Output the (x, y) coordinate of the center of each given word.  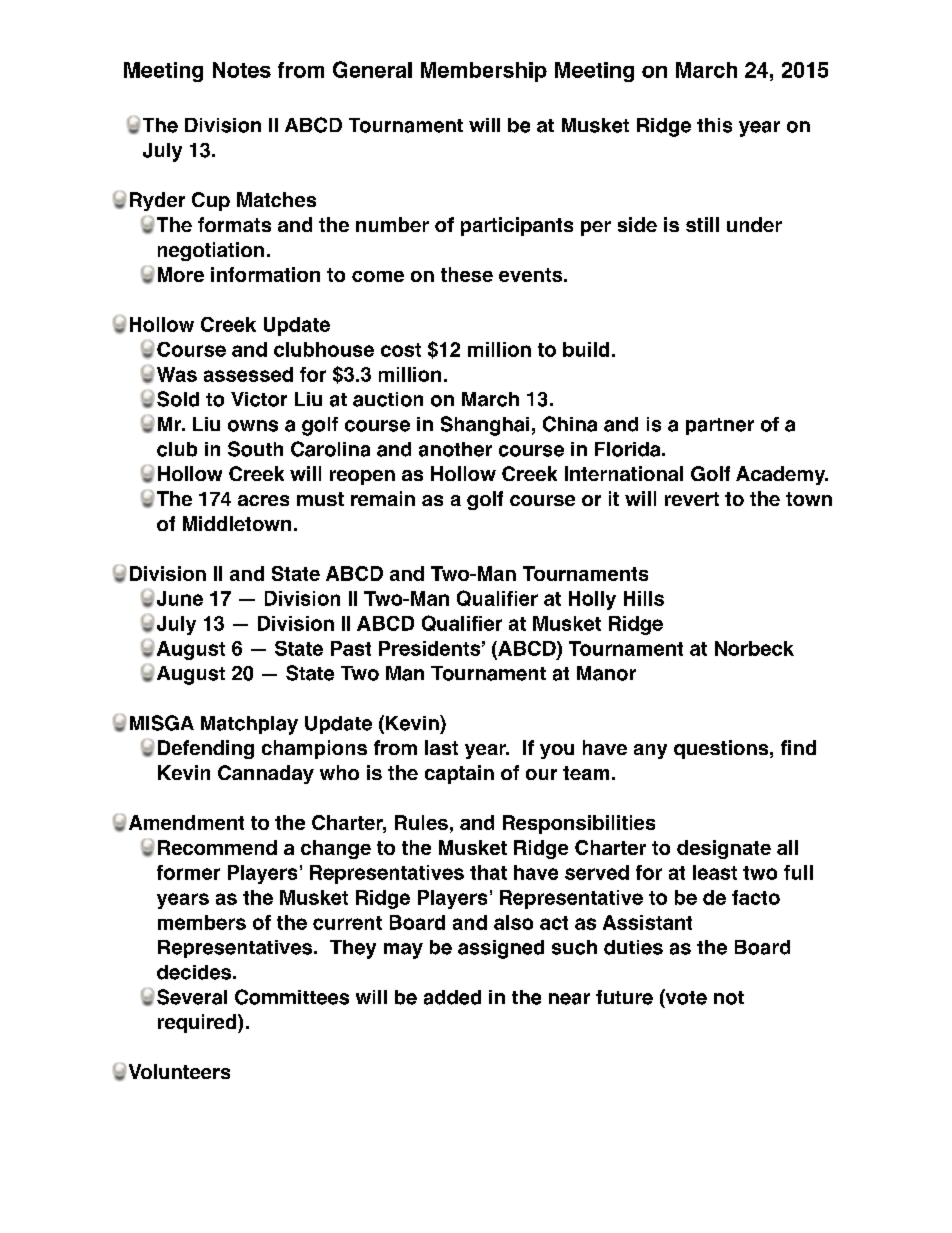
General (372, 69)
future (624, 997)
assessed (248, 374)
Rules (421, 822)
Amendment (186, 822)
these (467, 274)
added (452, 997)
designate (724, 849)
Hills (644, 598)
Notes (242, 70)
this (714, 125)
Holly (592, 600)
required (198, 1023)
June (180, 598)
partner (720, 426)
